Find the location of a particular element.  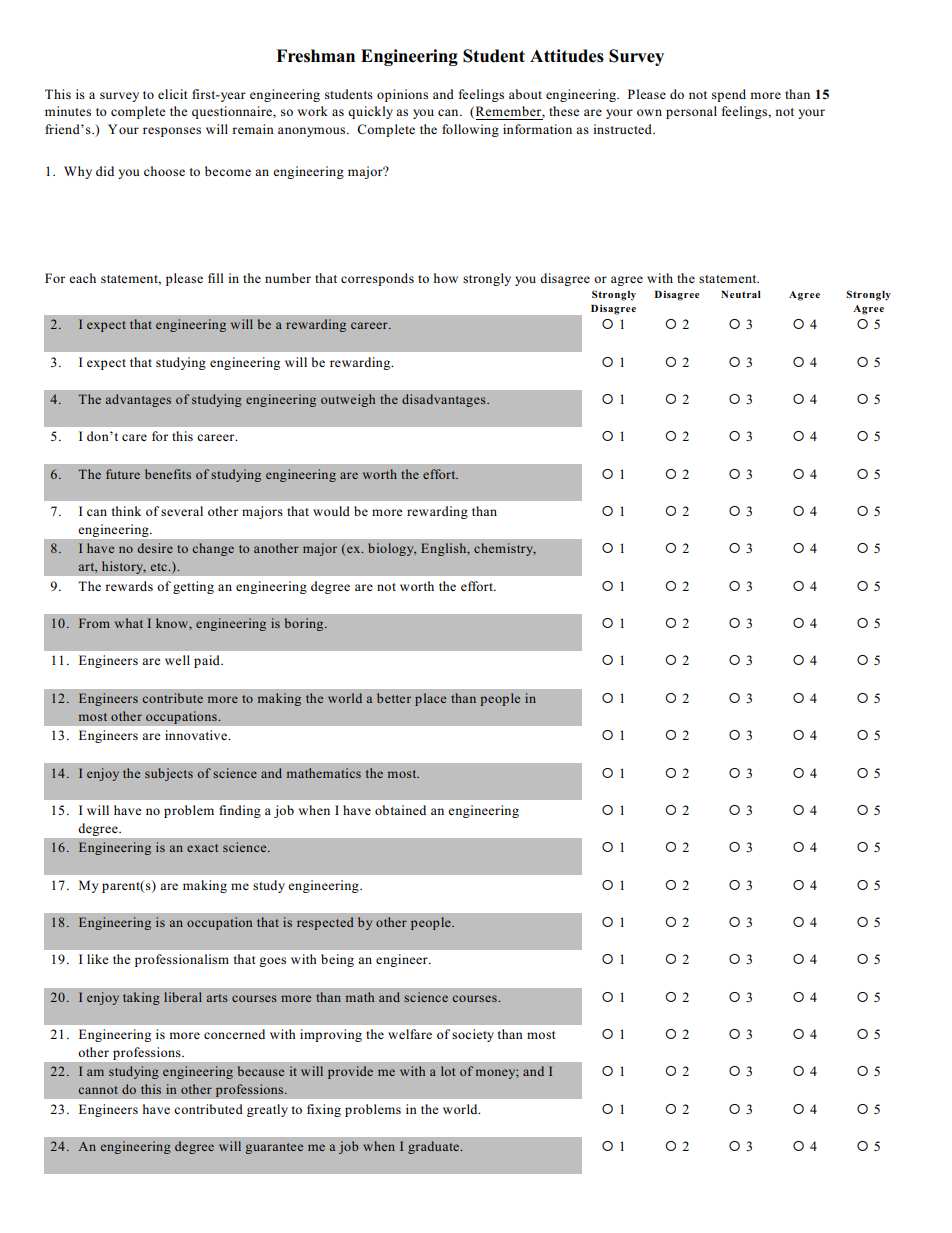

rewards is located at coordinates (129, 586).
